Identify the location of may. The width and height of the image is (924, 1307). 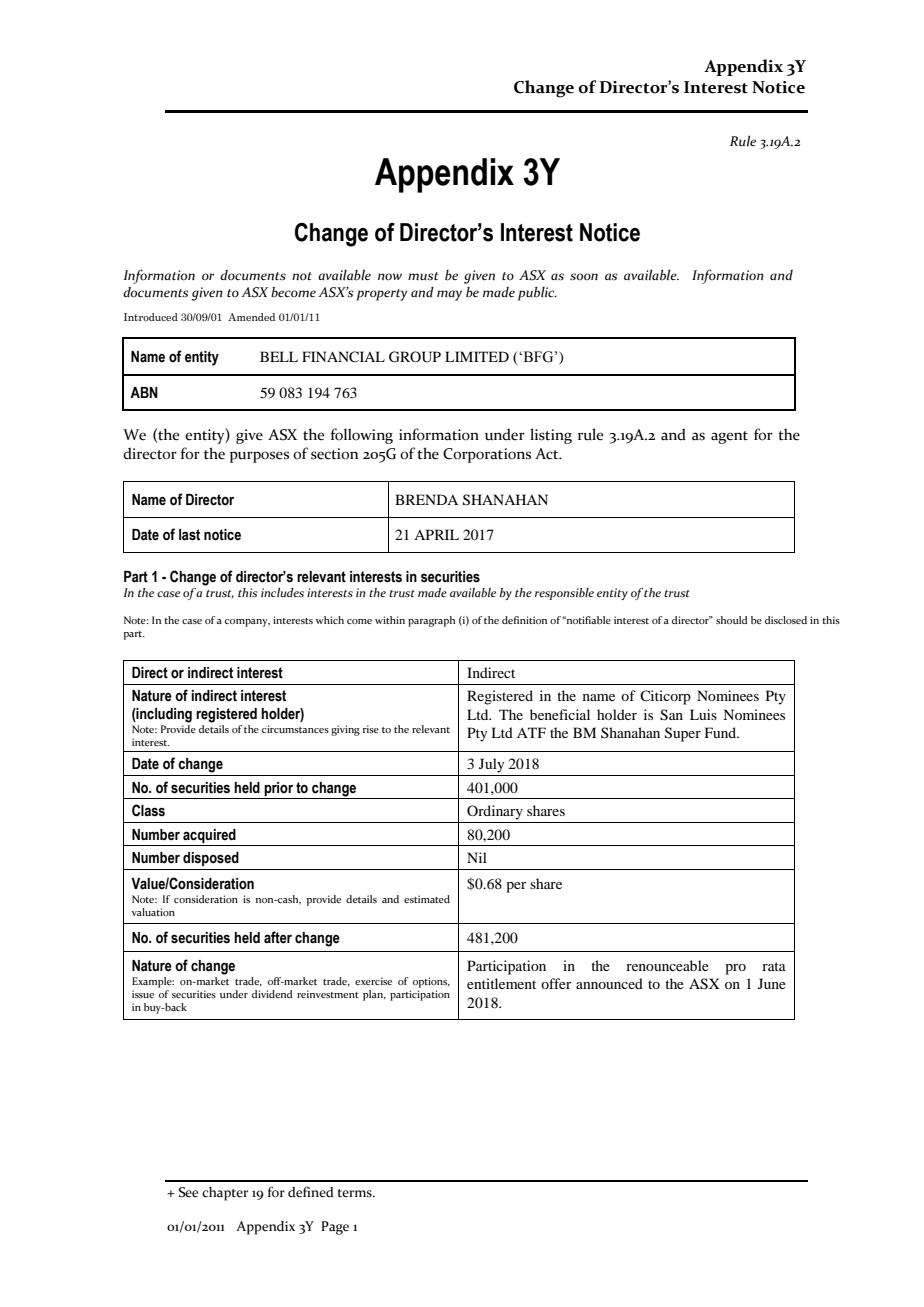
(449, 295).
